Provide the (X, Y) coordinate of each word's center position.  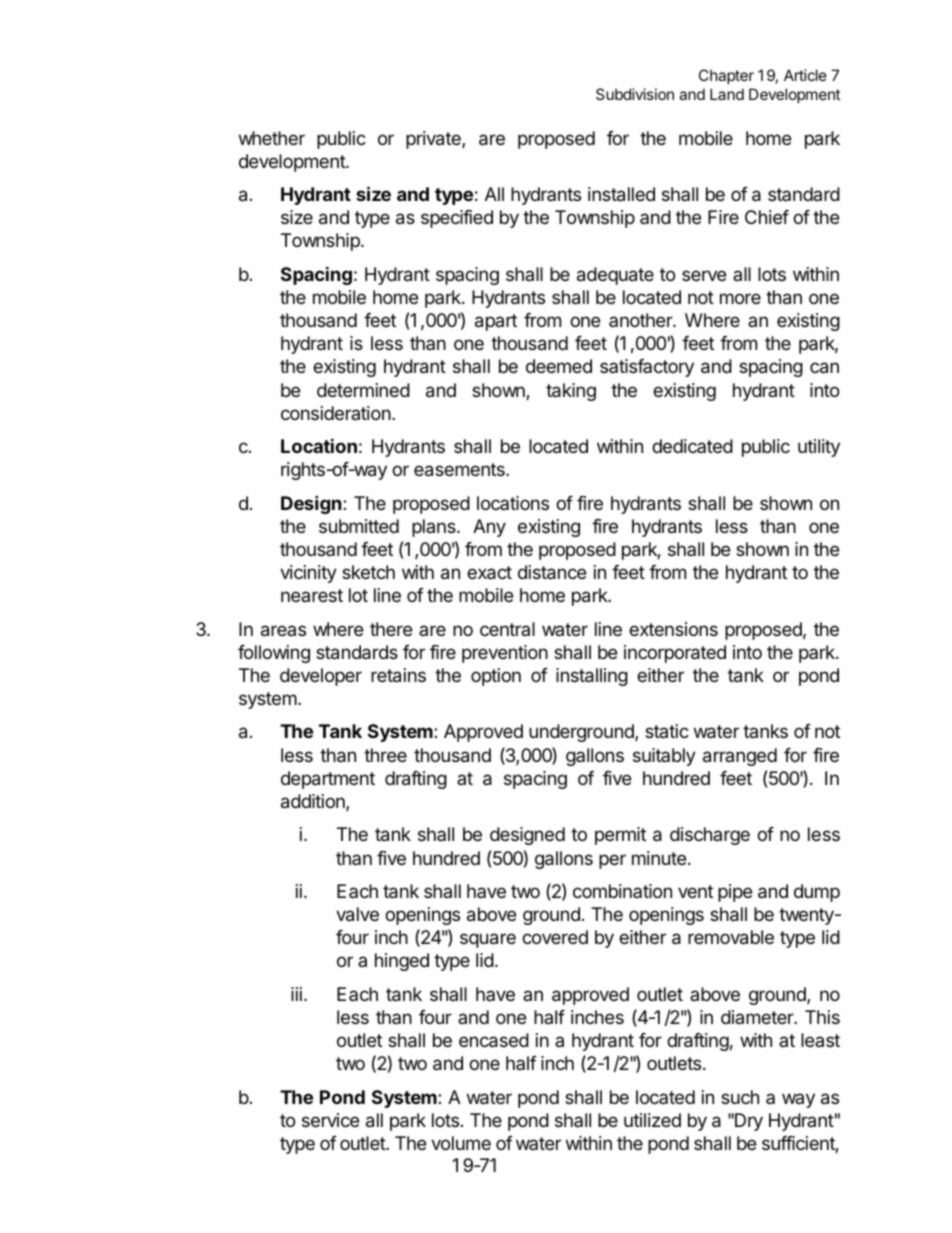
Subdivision (635, 94)
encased (494, 1040)
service (330, 1120)
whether (272, 138)
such (740, 1097)
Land (727, 94)
